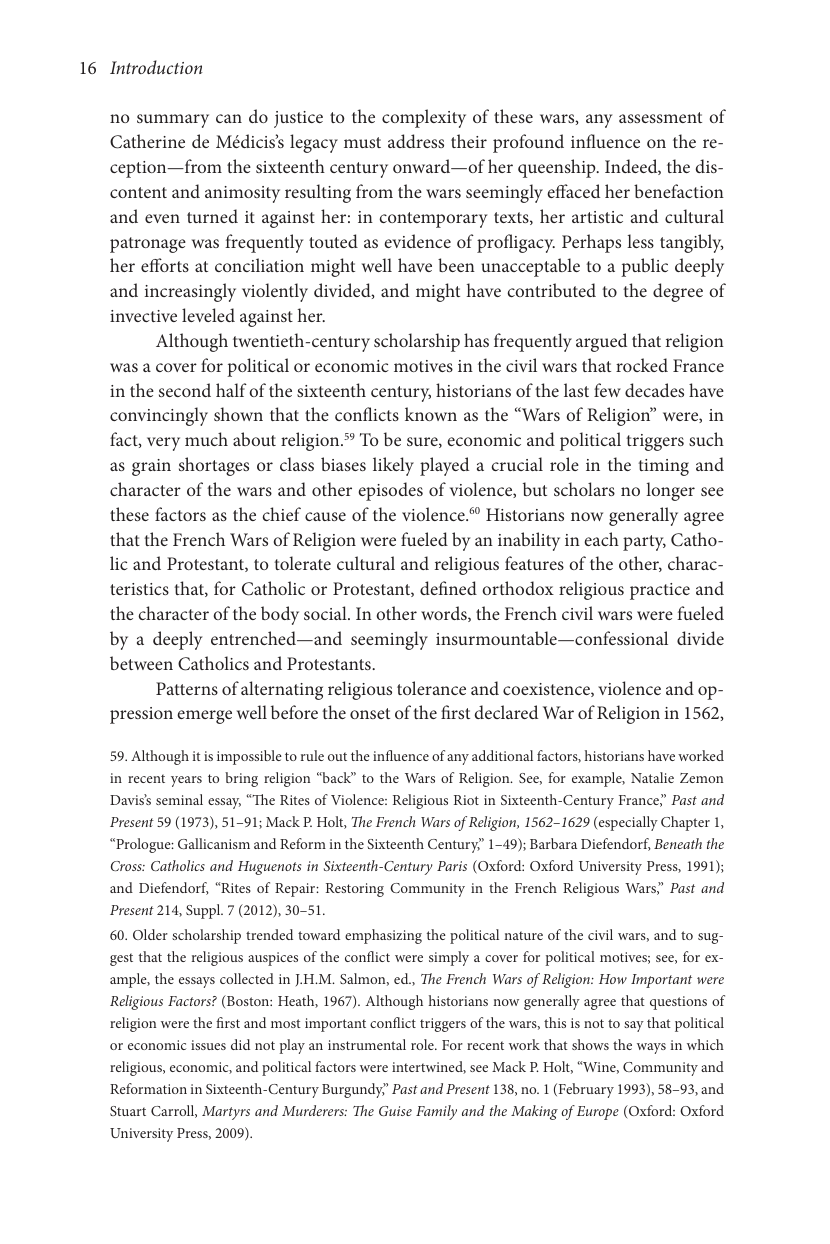 This image has height=1244, width=830. What do you see at coordinates (173, 121) in the image?
I see `summary` at bounding box center [173, 121].
